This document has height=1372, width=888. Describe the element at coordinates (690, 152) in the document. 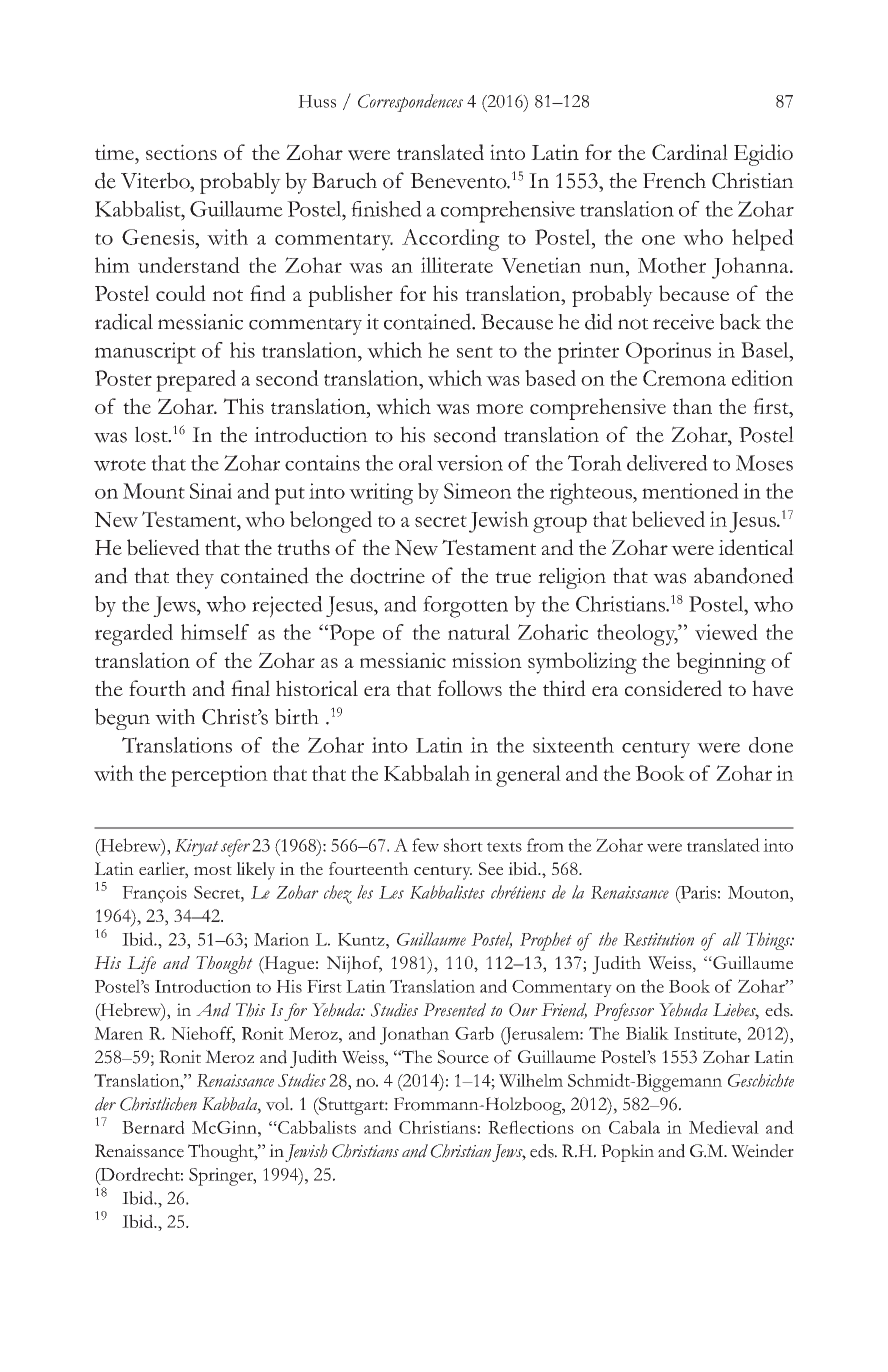

I see `Cardinal` at that location.
